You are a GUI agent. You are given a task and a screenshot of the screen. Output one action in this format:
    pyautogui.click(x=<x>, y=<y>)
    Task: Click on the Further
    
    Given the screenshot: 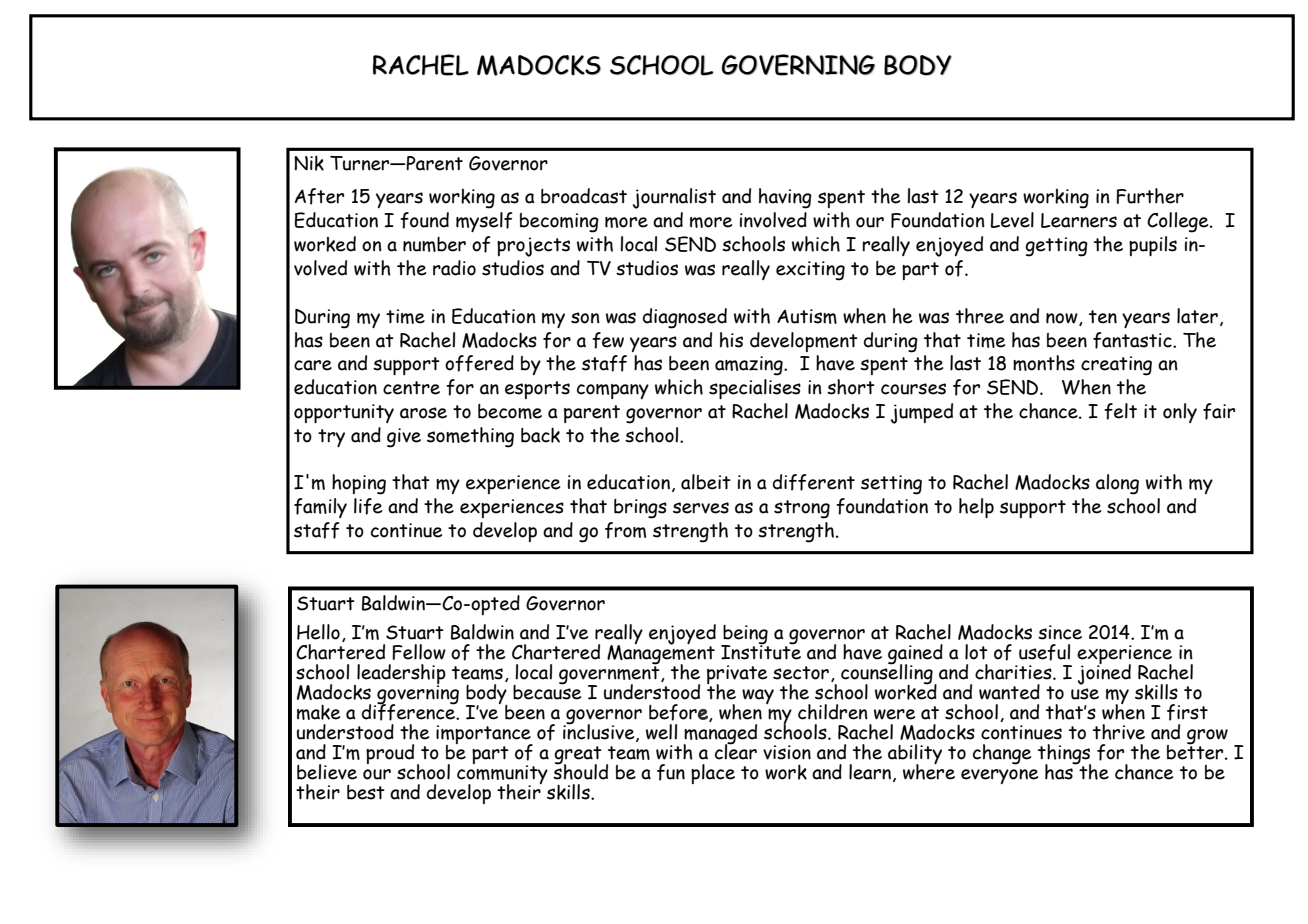 What is the action you would take?
    pyautogui.click(x=1150, y=196)
